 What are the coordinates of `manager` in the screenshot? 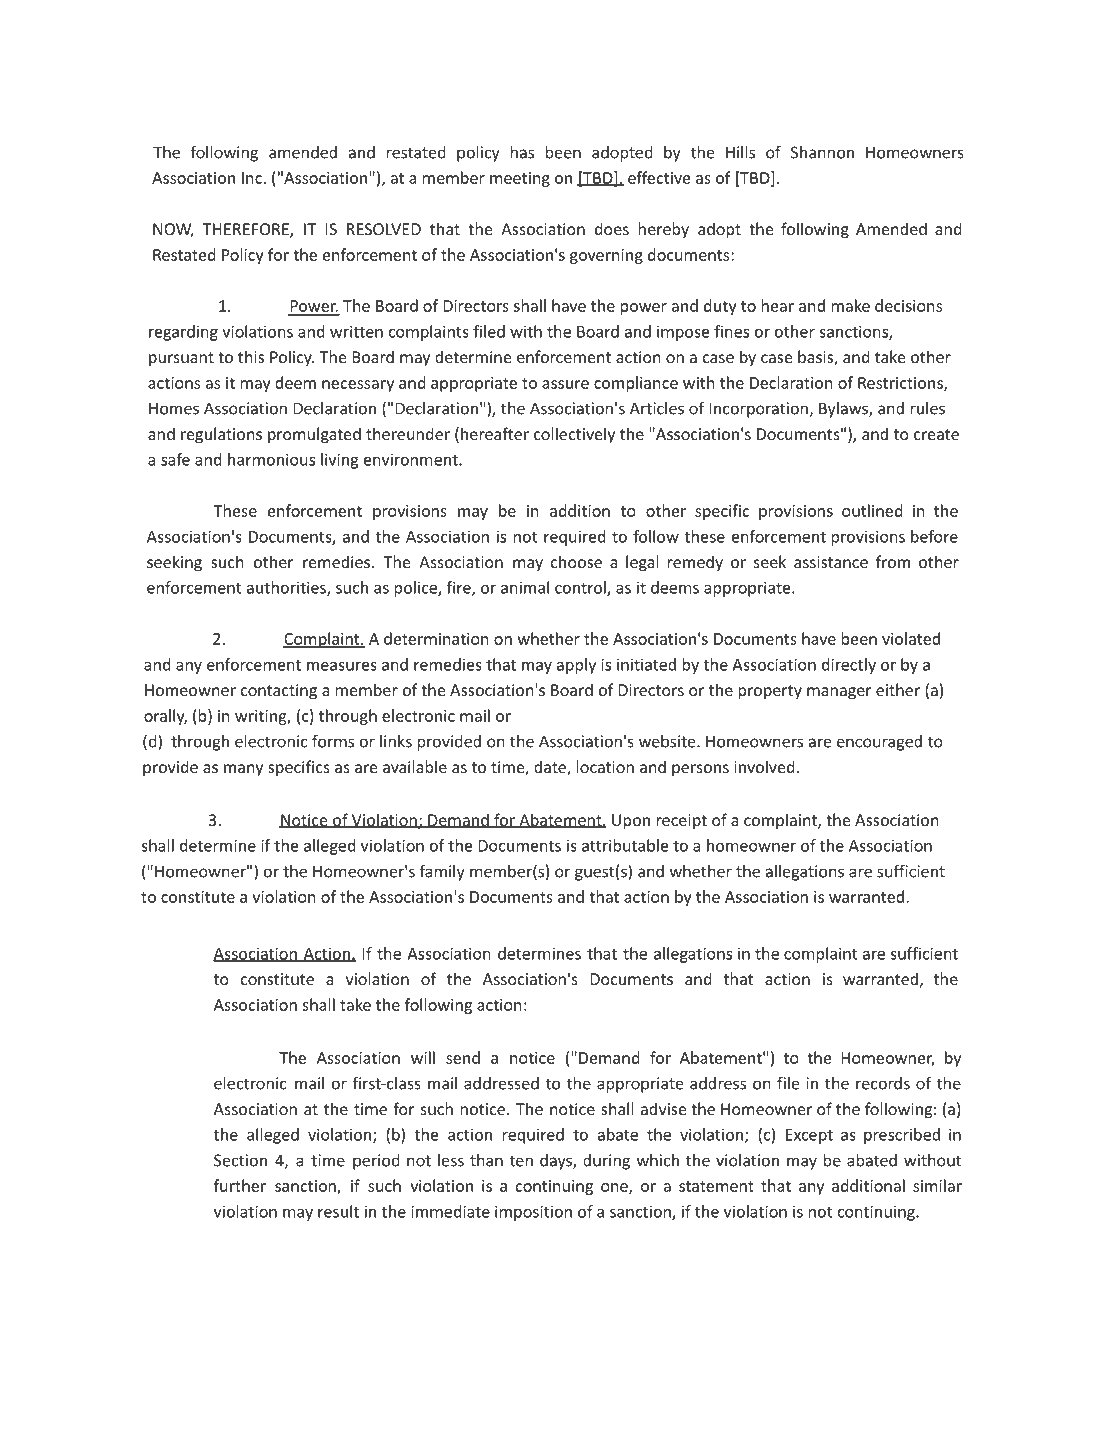 It's located at (839, 693).
